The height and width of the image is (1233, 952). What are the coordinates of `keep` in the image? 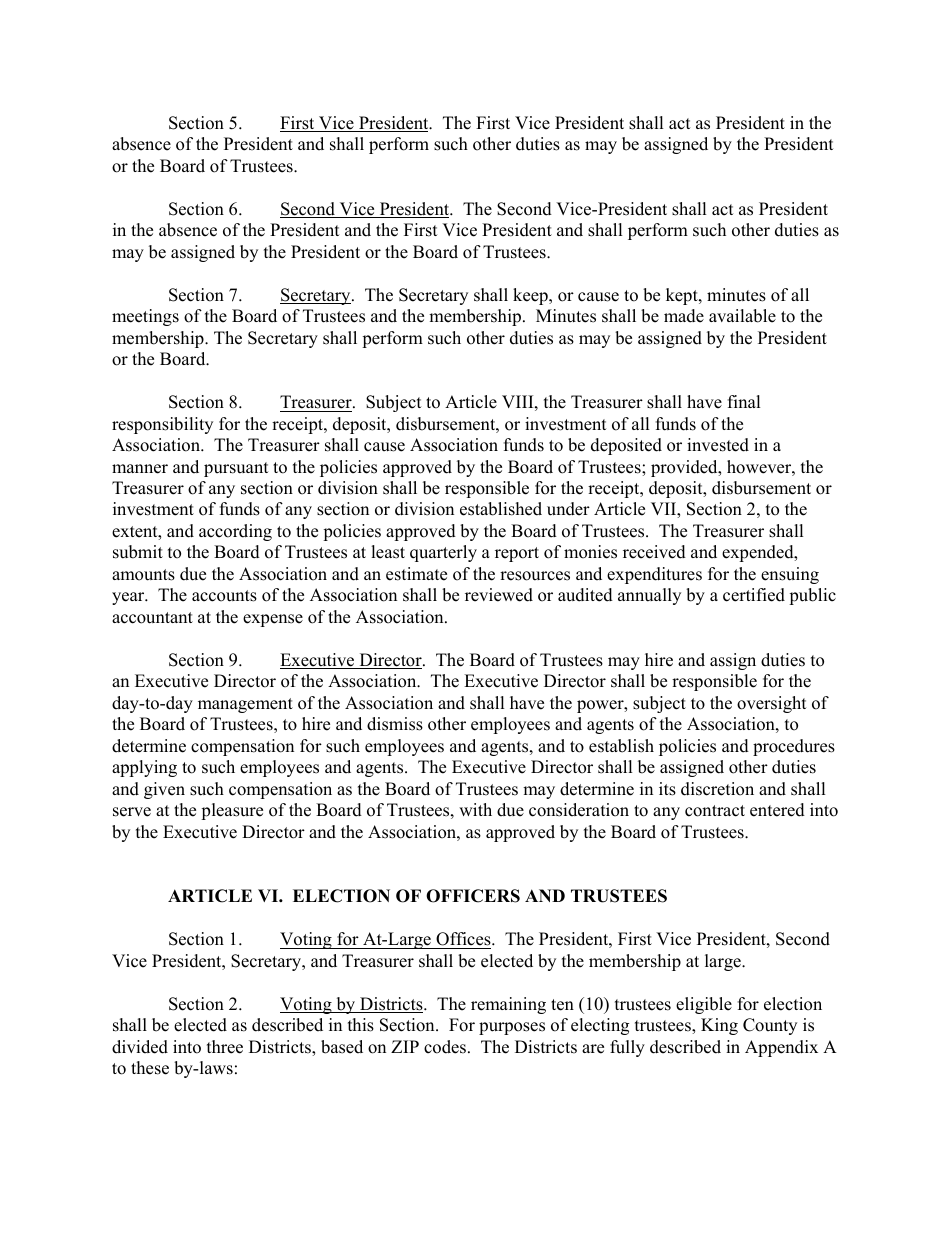 It's located at (531, 296).
